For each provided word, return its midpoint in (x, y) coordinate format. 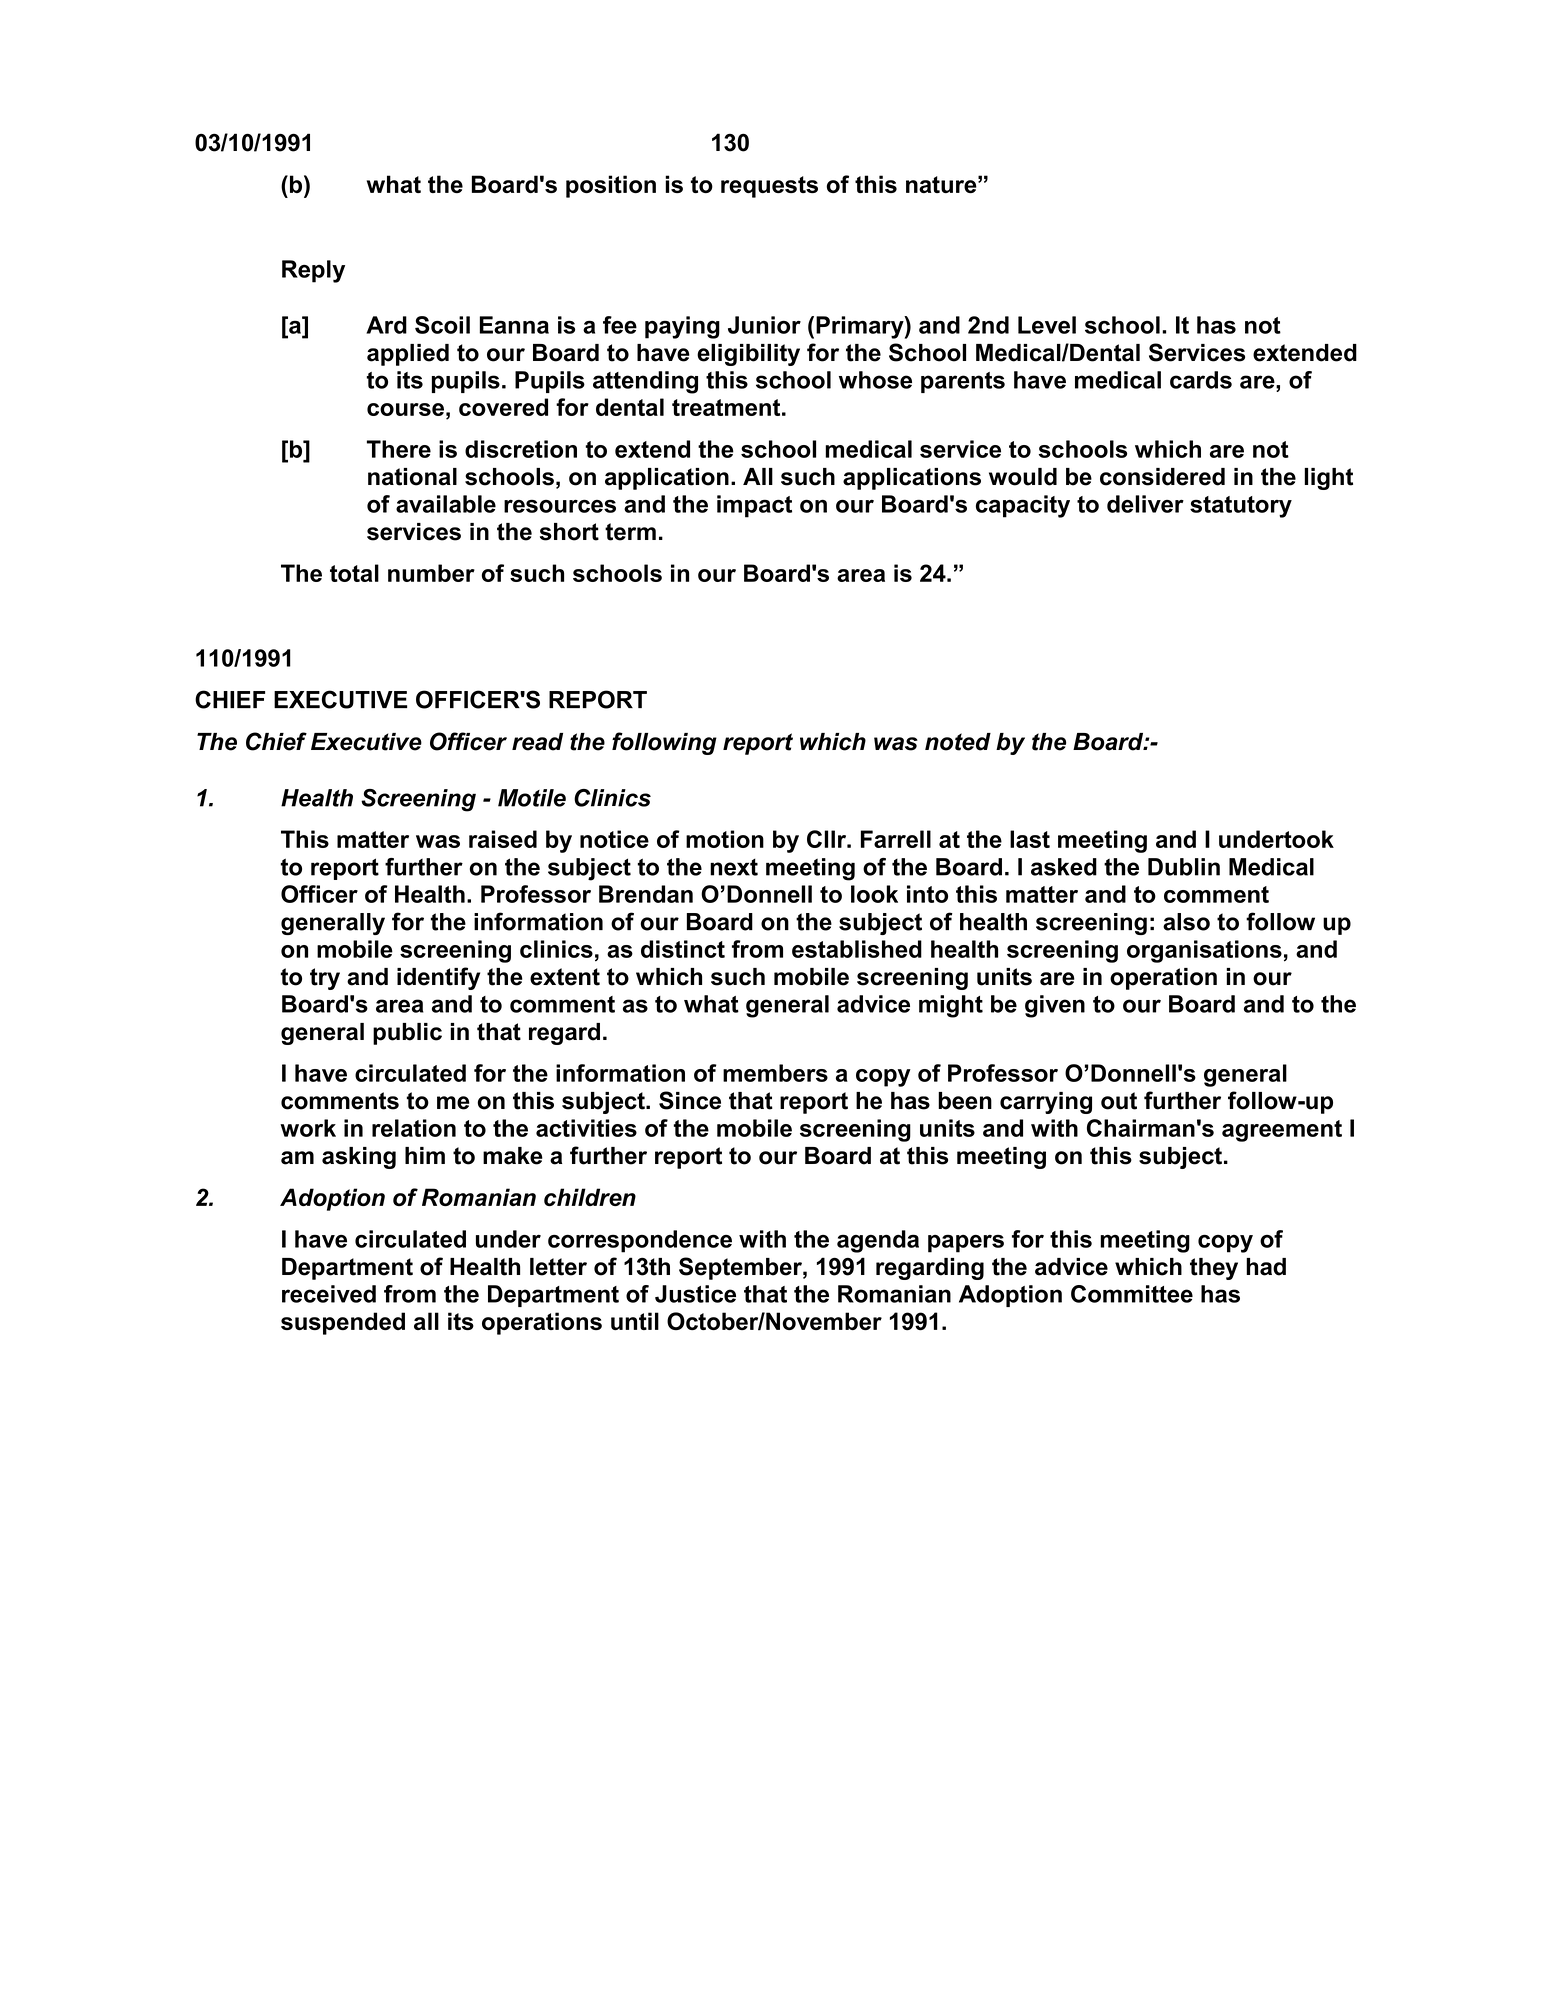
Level (1047, 325)
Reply (313, 271)
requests (769, 187)
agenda (878, 1241)
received (329, 1294)
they (1214, 1269)
